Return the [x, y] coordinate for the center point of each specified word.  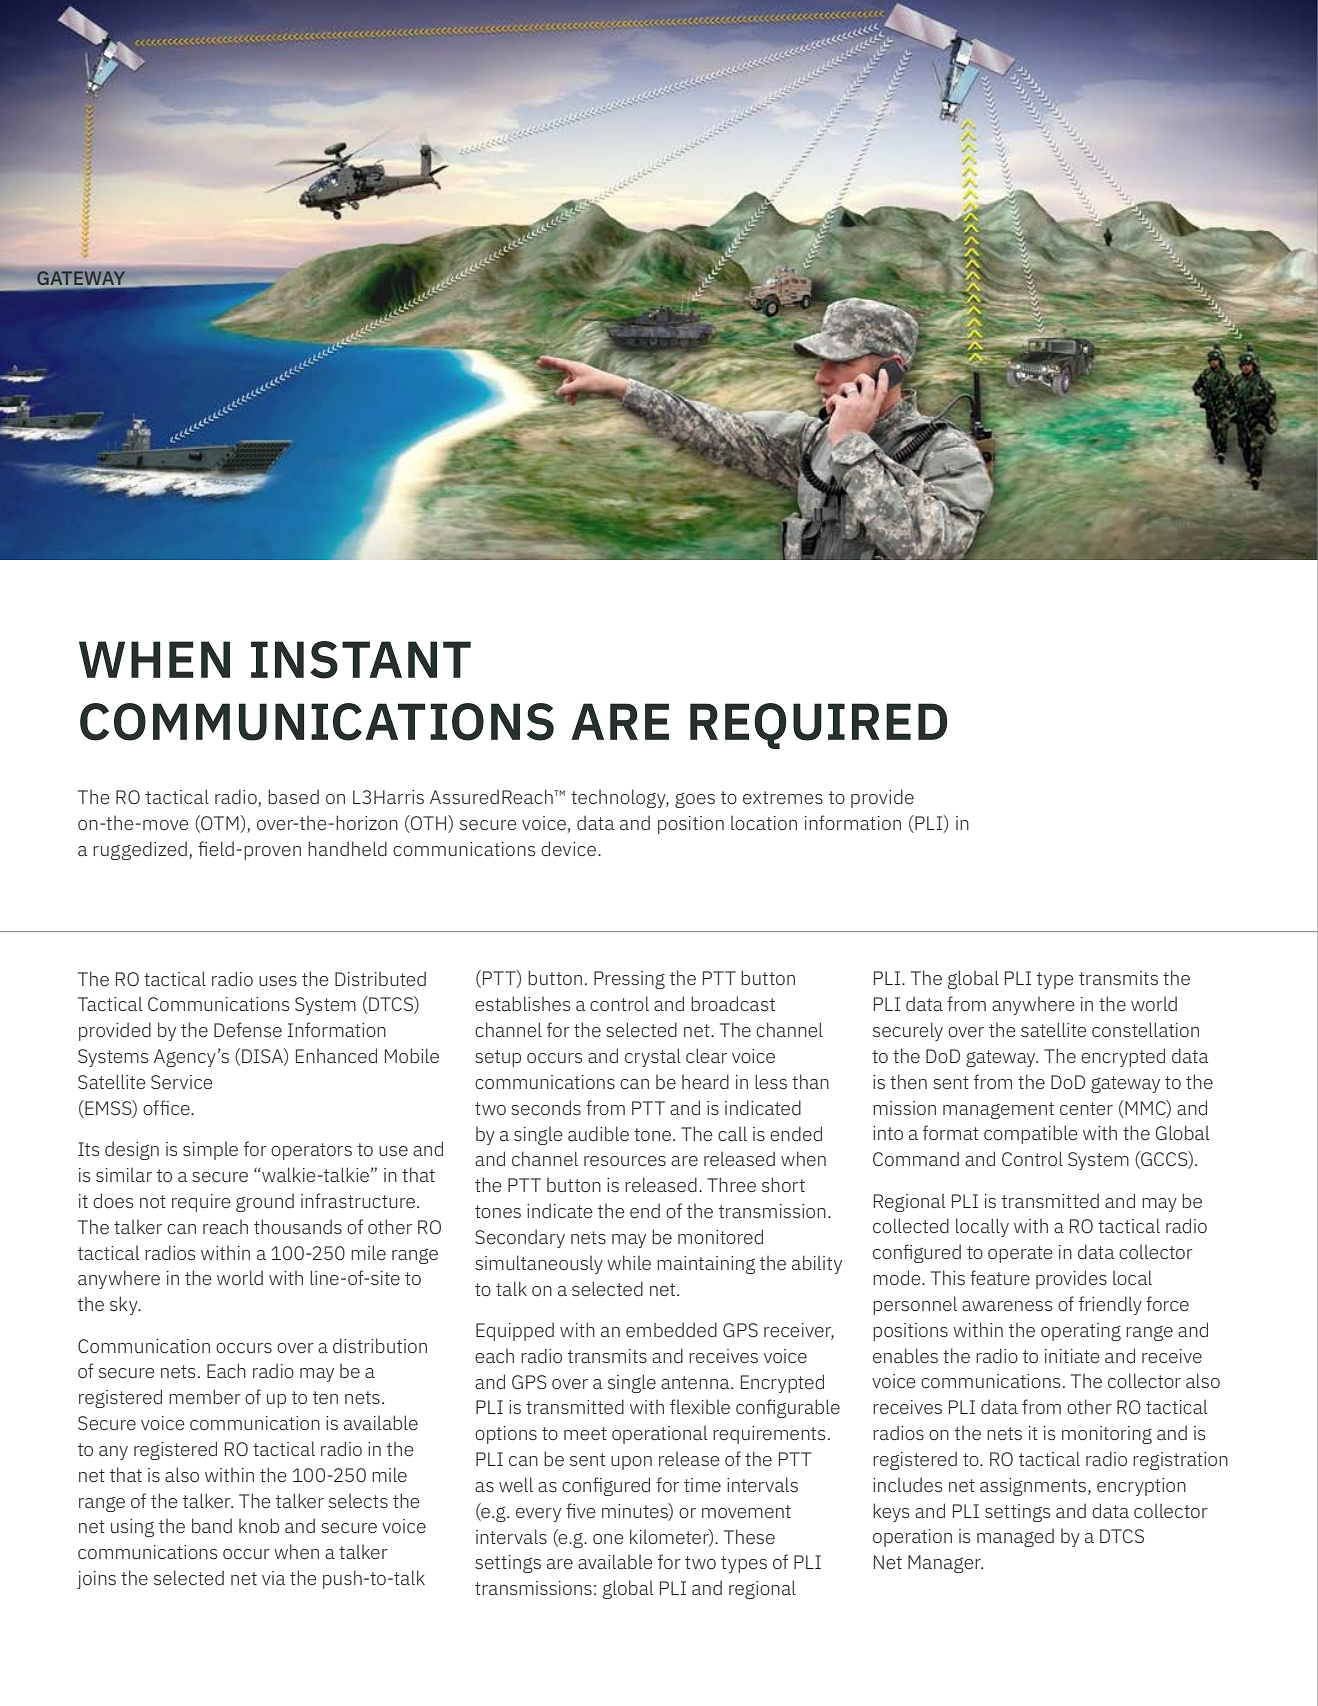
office [167, 1107]
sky [125, 1305]
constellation [1145, 1029]
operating [1081, 1332]
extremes [783, 797]
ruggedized [140, 850]
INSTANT [361, 660]
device [570, 848]
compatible [1031, 1134]
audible [598, 1133]
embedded [671, 1329]
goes [695, 800]
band [212, 1525]
